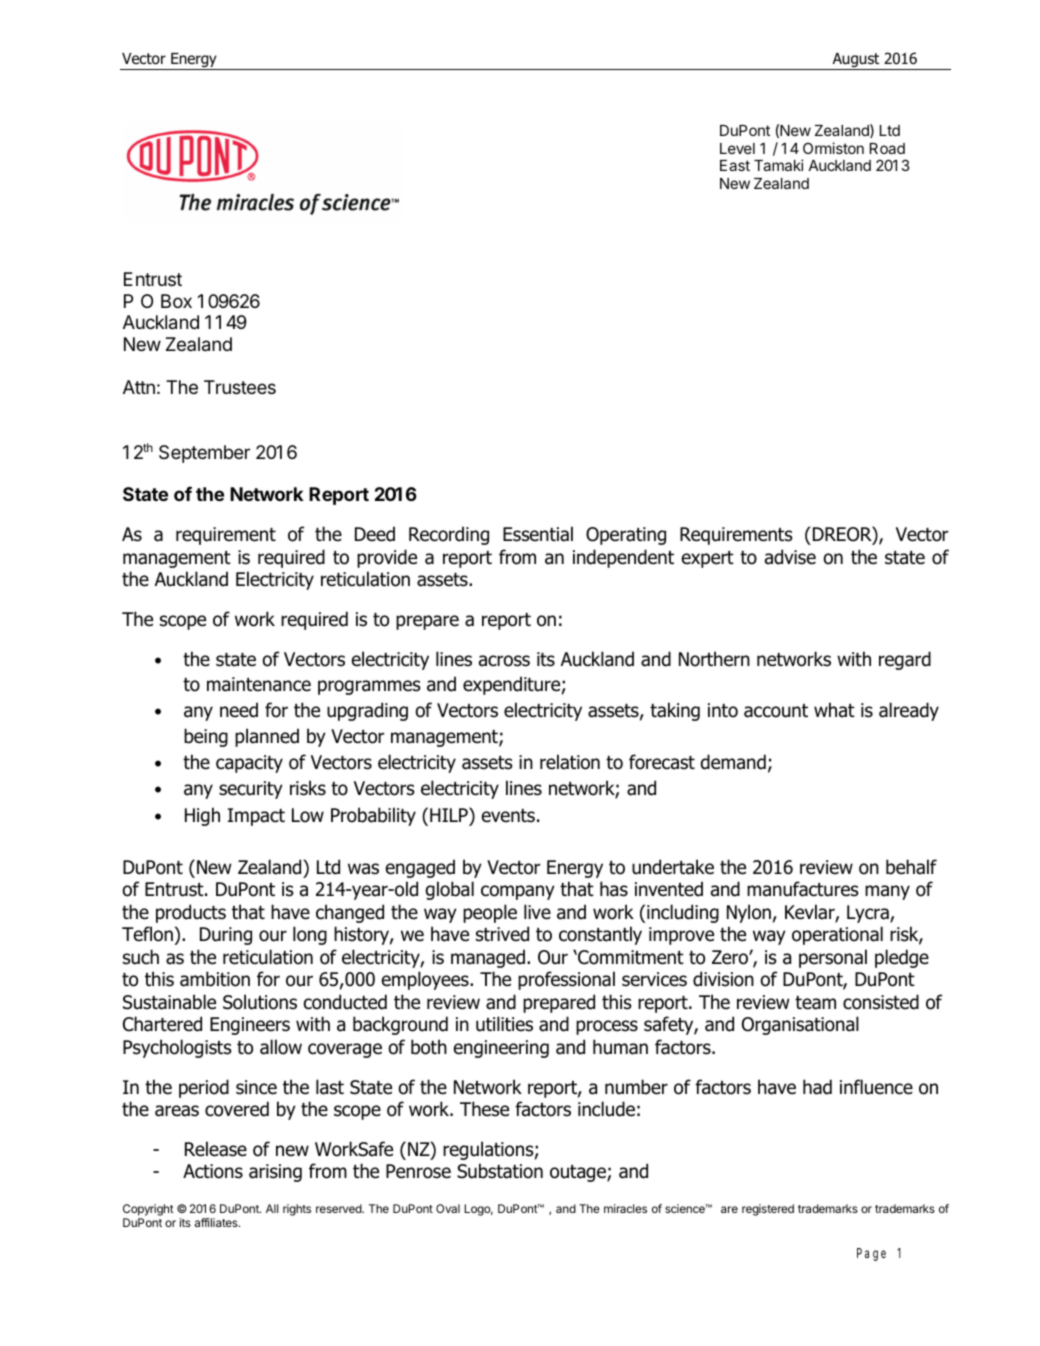 Image resolution: width=1040 pixels, height=1346 pixels. What do you see at coordinates (259, 684) in the screenshot?
I see `maintenance` at bounding box center [259, 684].
